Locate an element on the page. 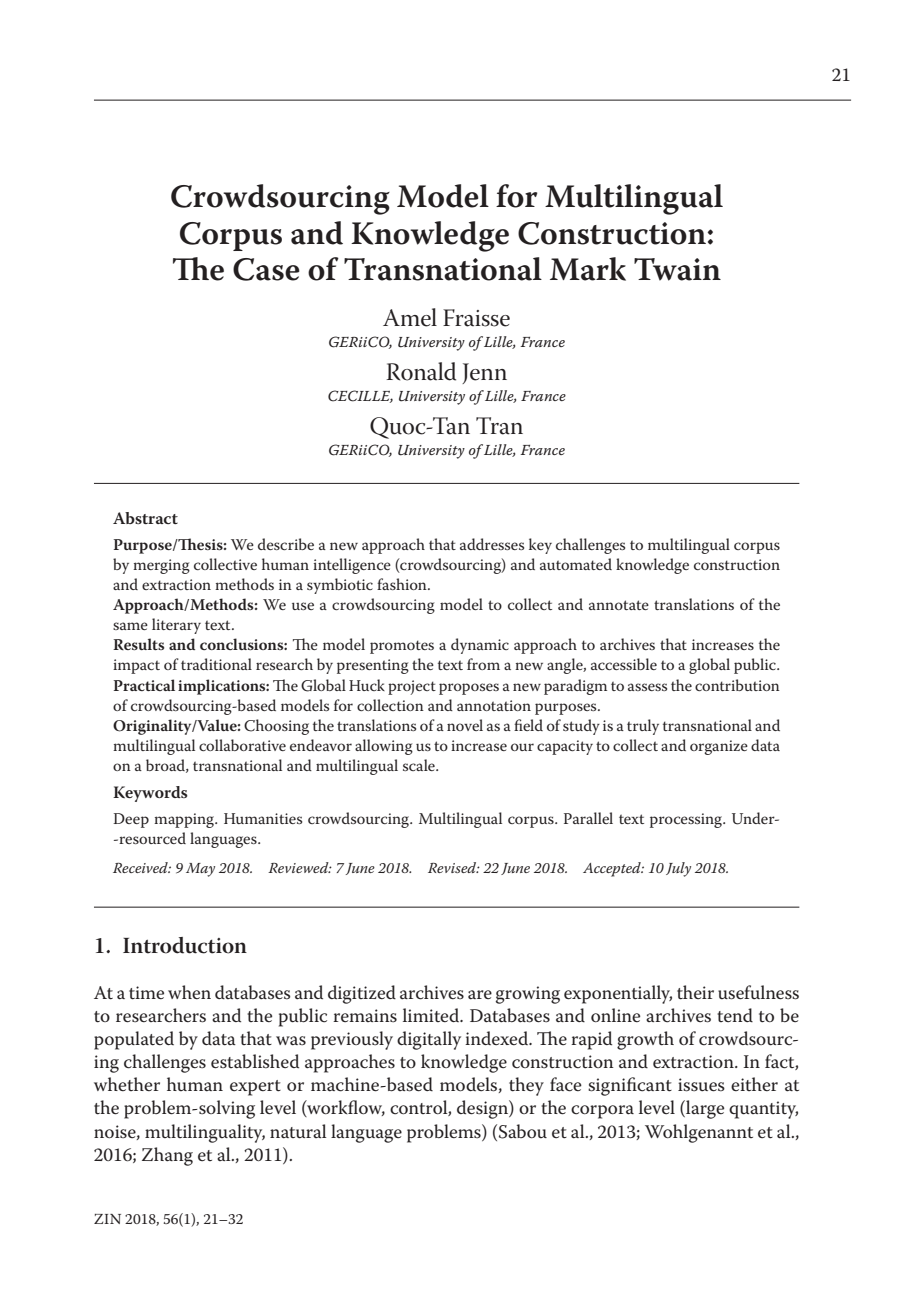 This page has height=1305, width=924. natural is located at coordinates (298, 1131).
